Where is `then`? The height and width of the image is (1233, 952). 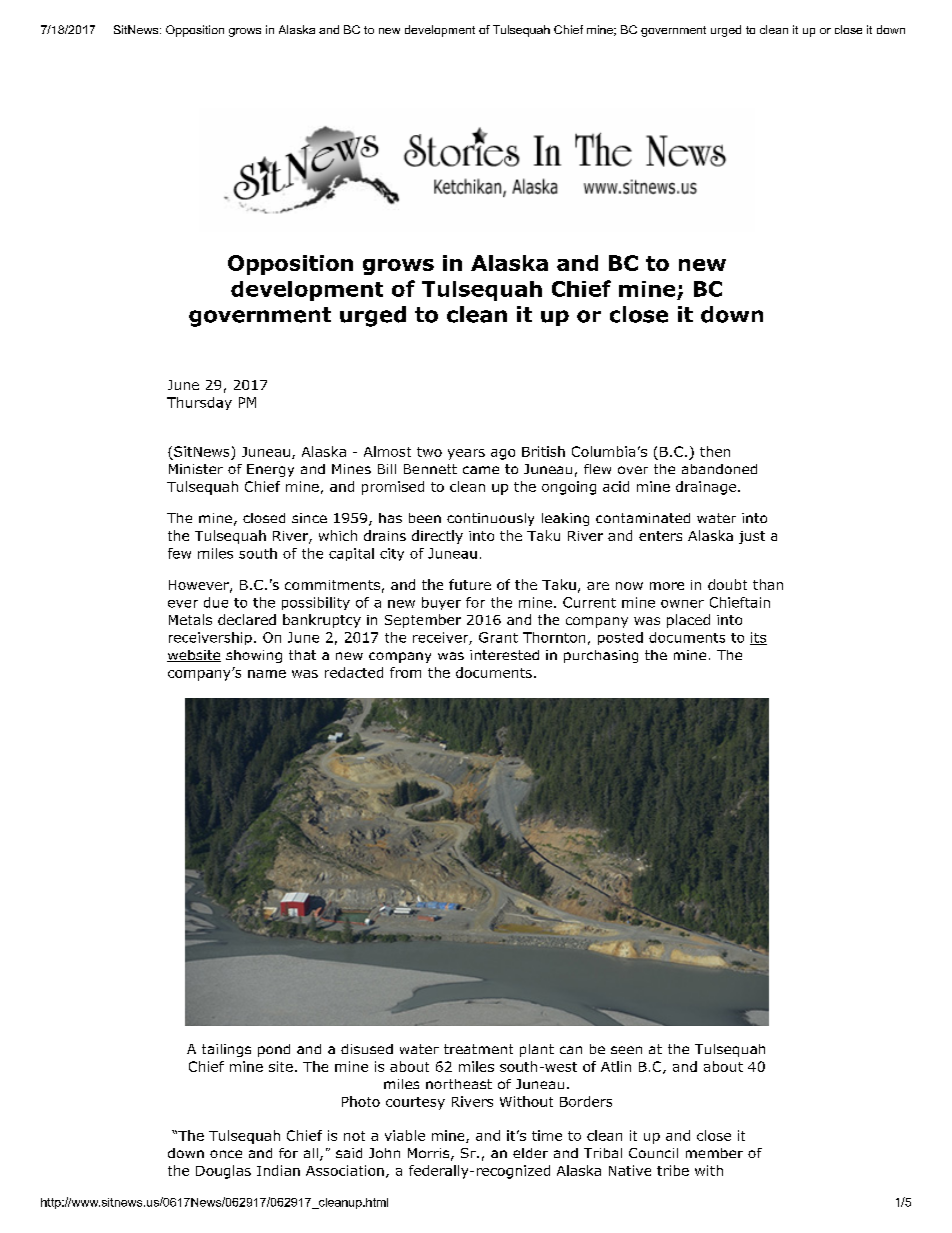 then is located at coordinates (715, 451).
